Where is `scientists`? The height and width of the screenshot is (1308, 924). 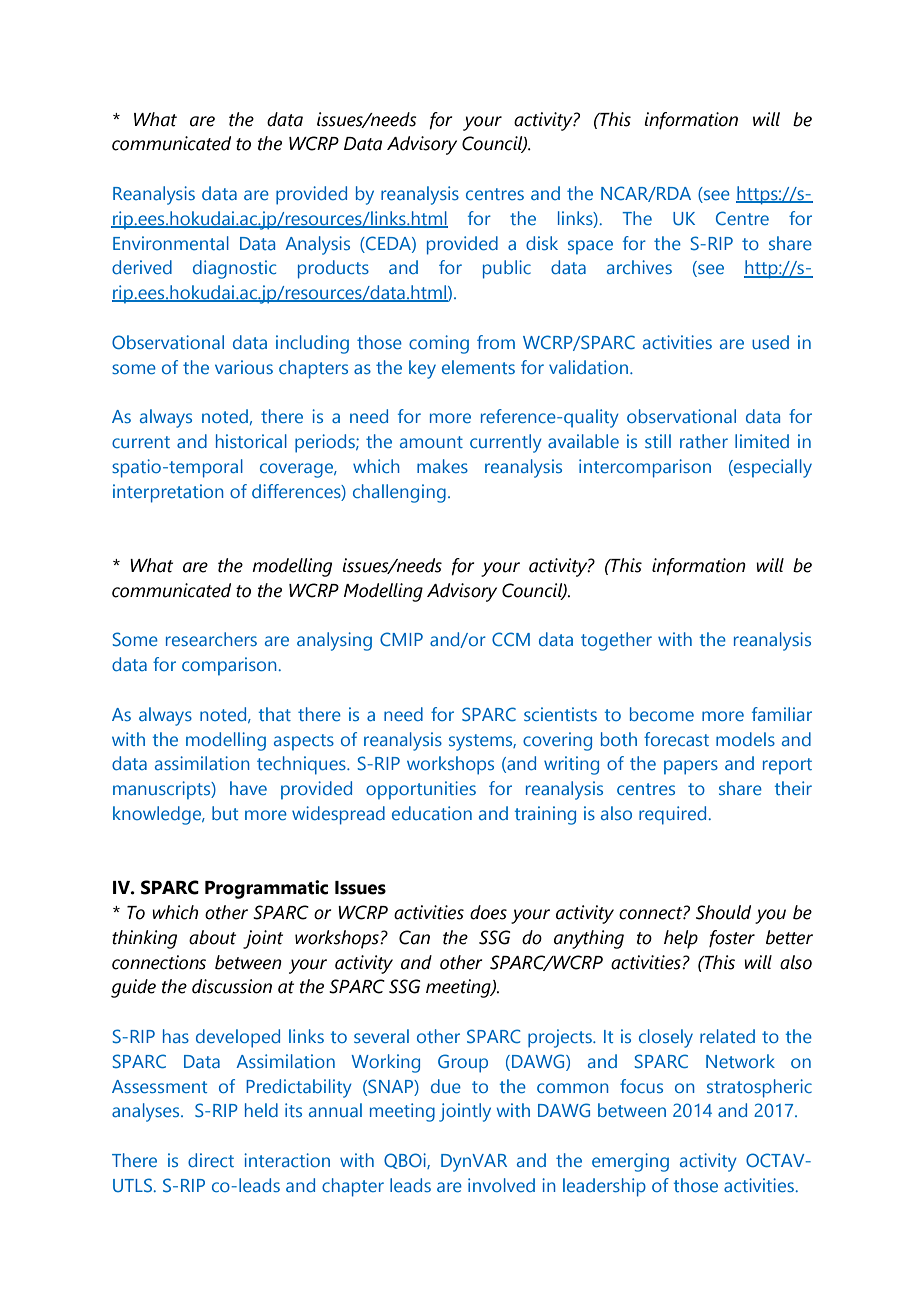
scientists is located at coordinates (560, 714).
